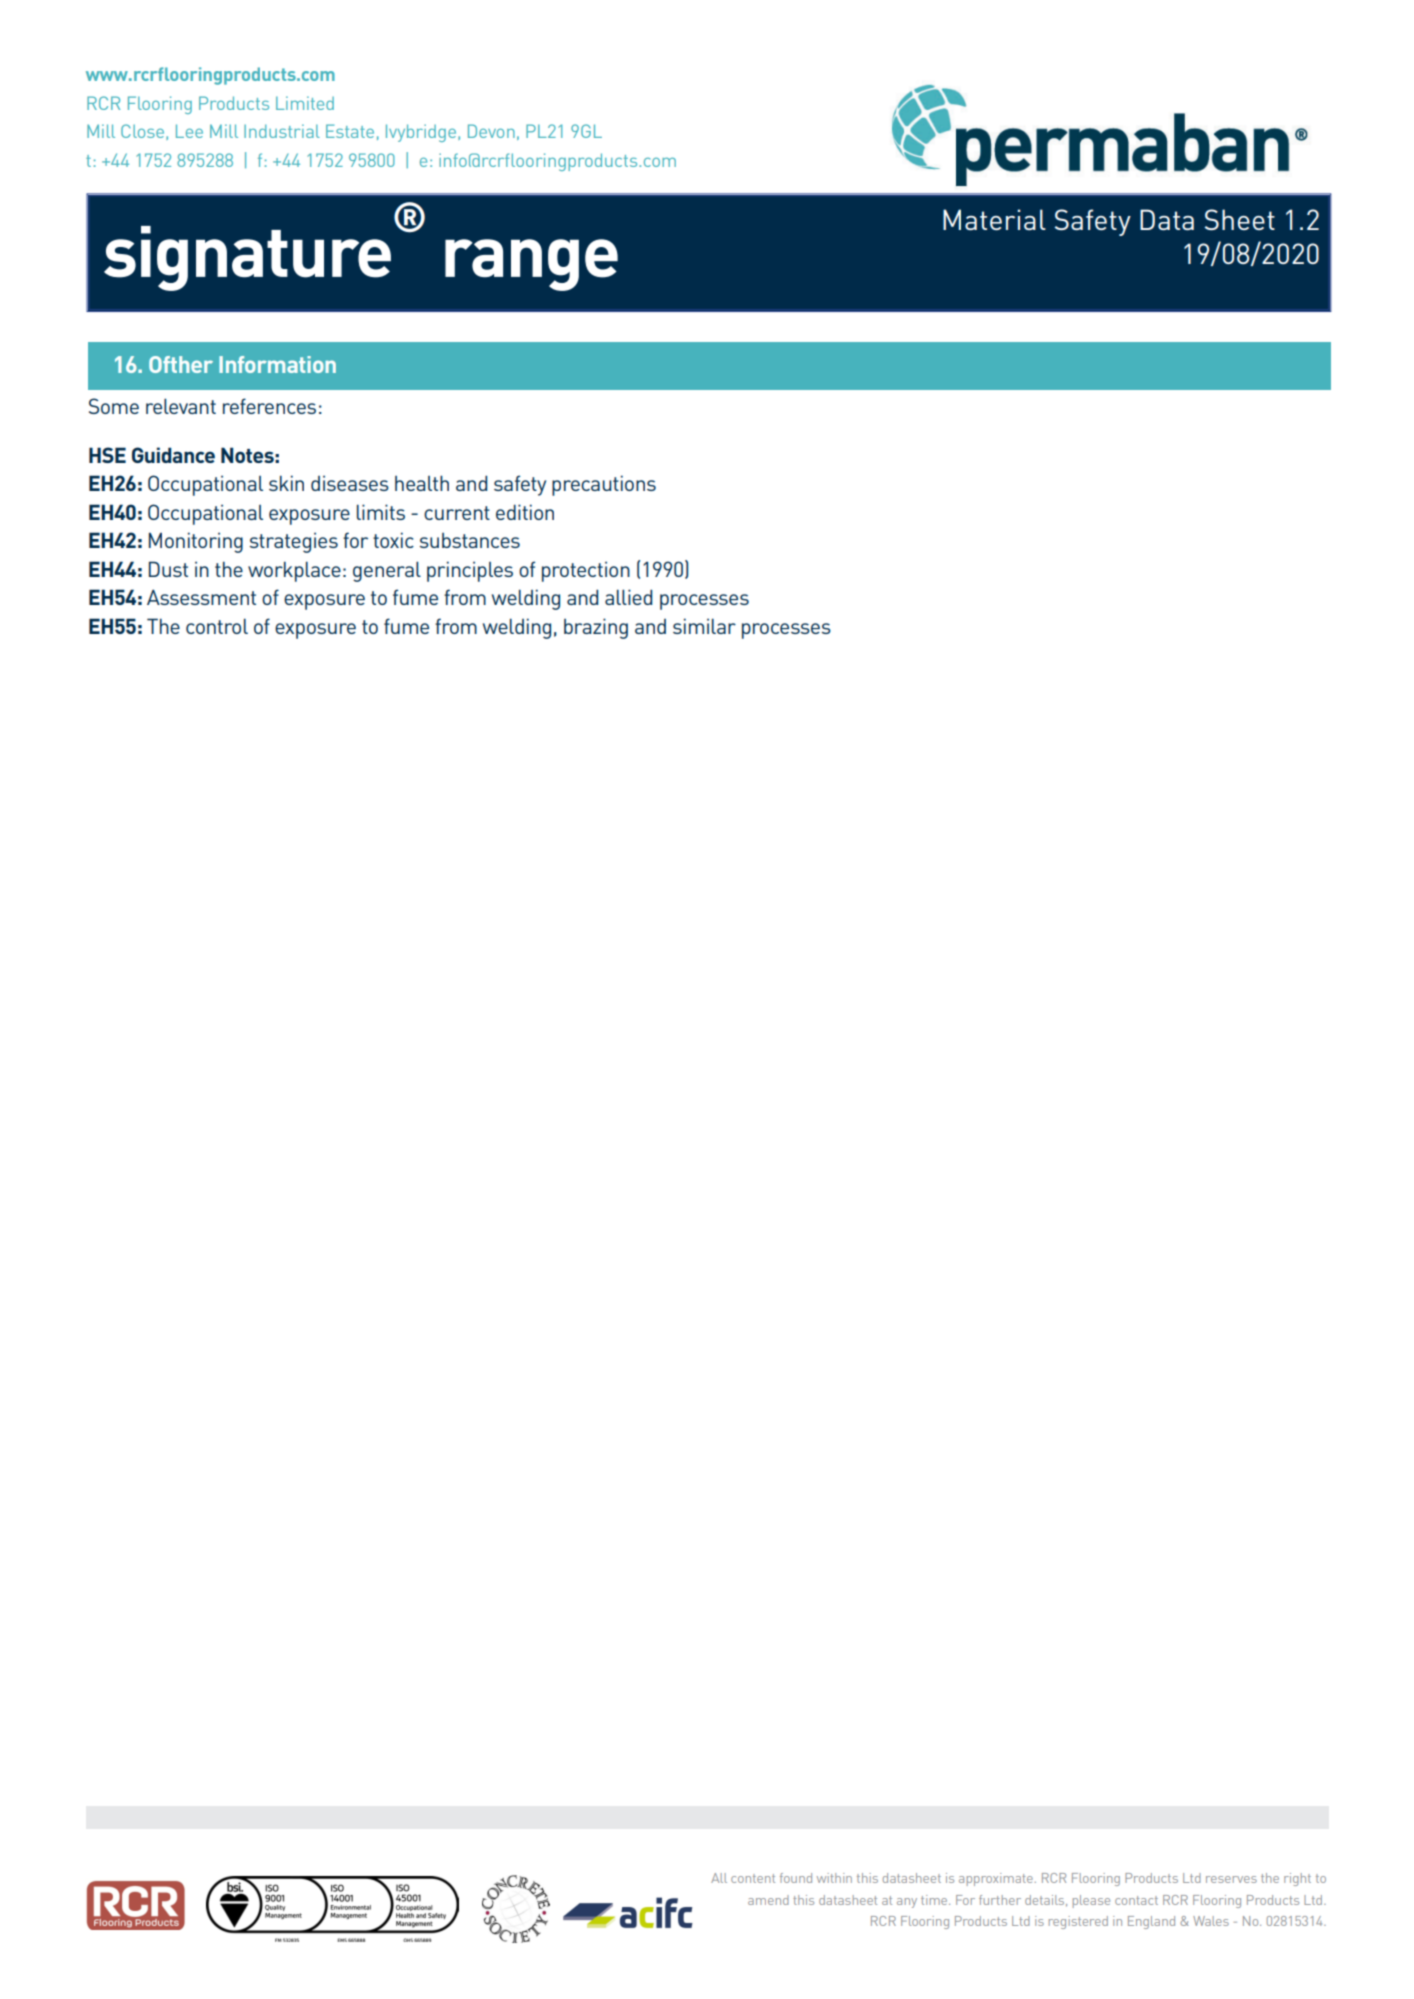  I want to click on Material, so click(994, 219).
